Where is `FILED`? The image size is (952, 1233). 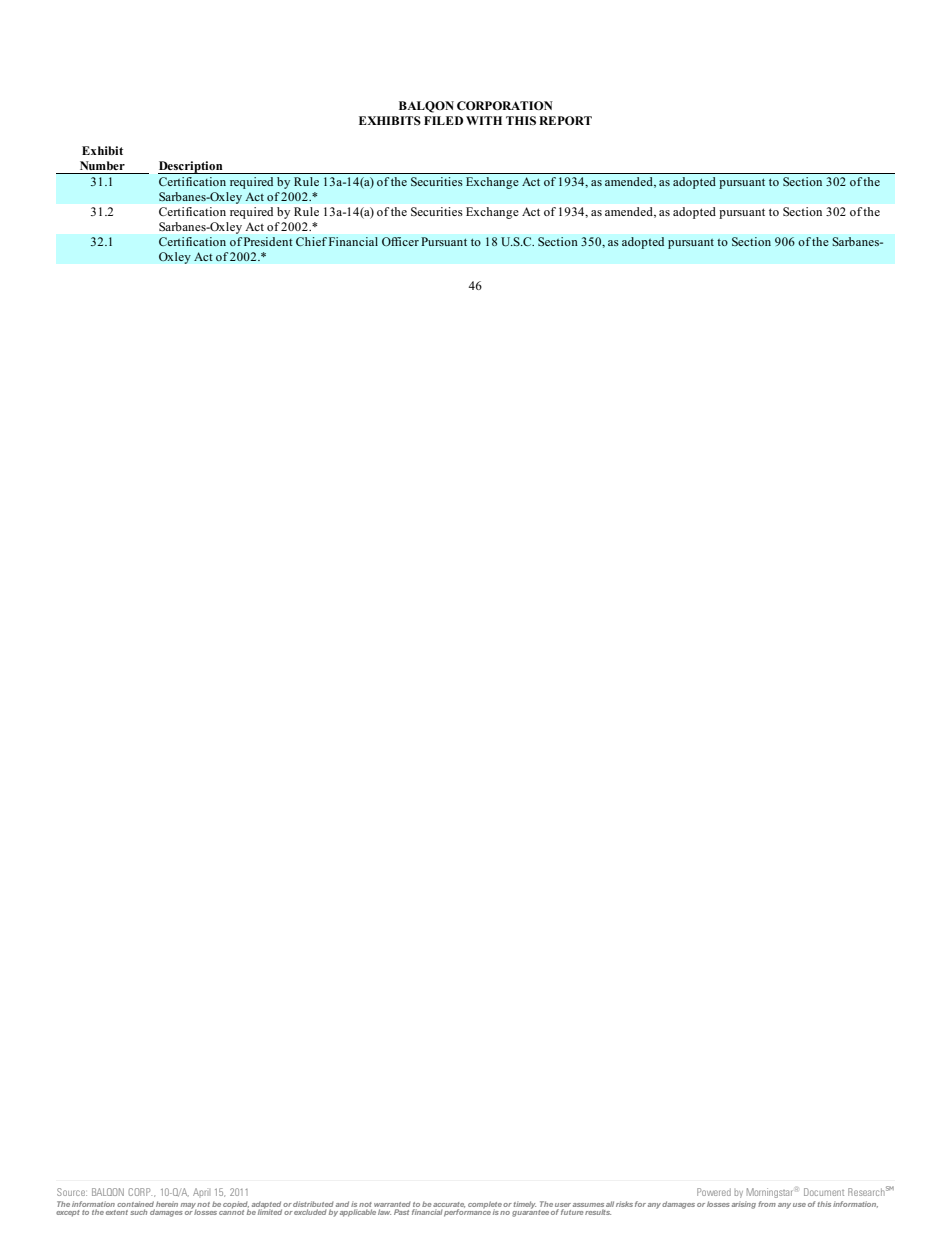 FILED is located at coordinates (443, 120).
